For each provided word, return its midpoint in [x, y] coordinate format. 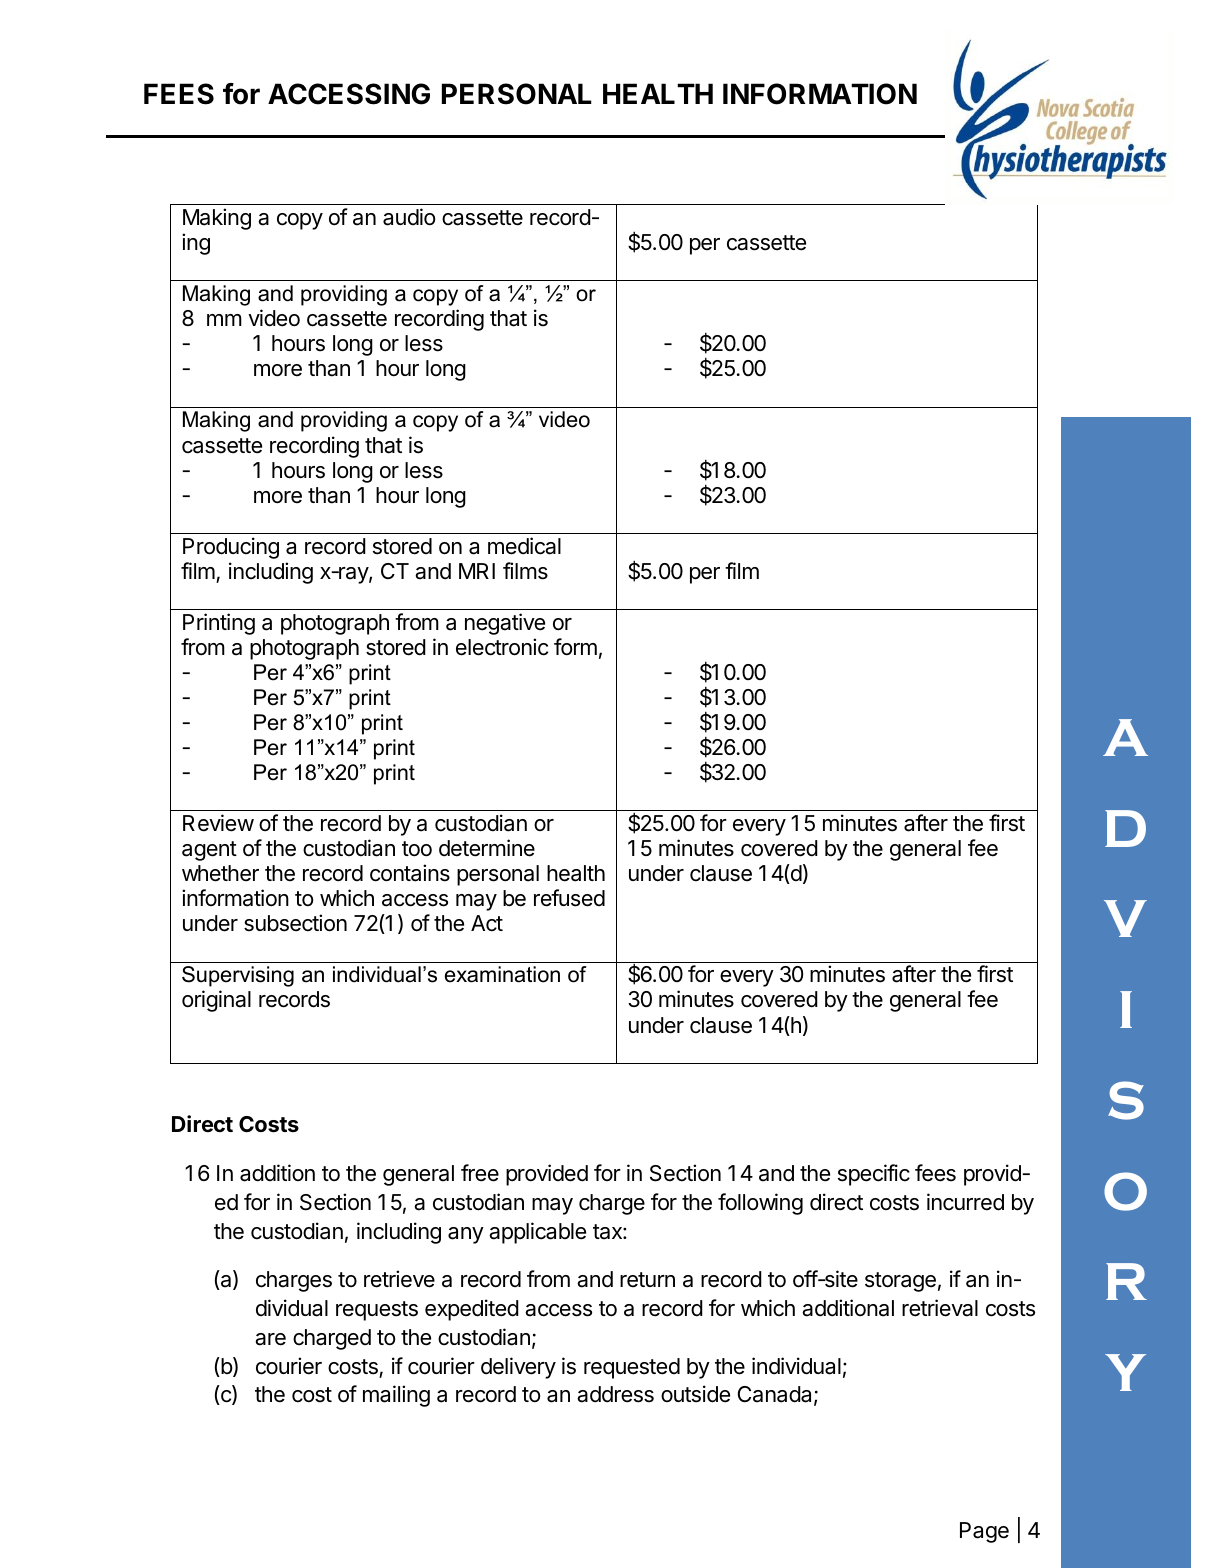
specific [874, 1175]
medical [524, 546]
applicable [537, 1233]
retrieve [399, 1279]
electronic [502, 647]
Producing [231, 548]
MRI [477, 571]
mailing [396, 1396]
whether [220, 873]
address [615, 1394]
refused [569, 898]
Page [984, 1532]
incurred [965, 1202]
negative [505, 624]
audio [409, 217]
